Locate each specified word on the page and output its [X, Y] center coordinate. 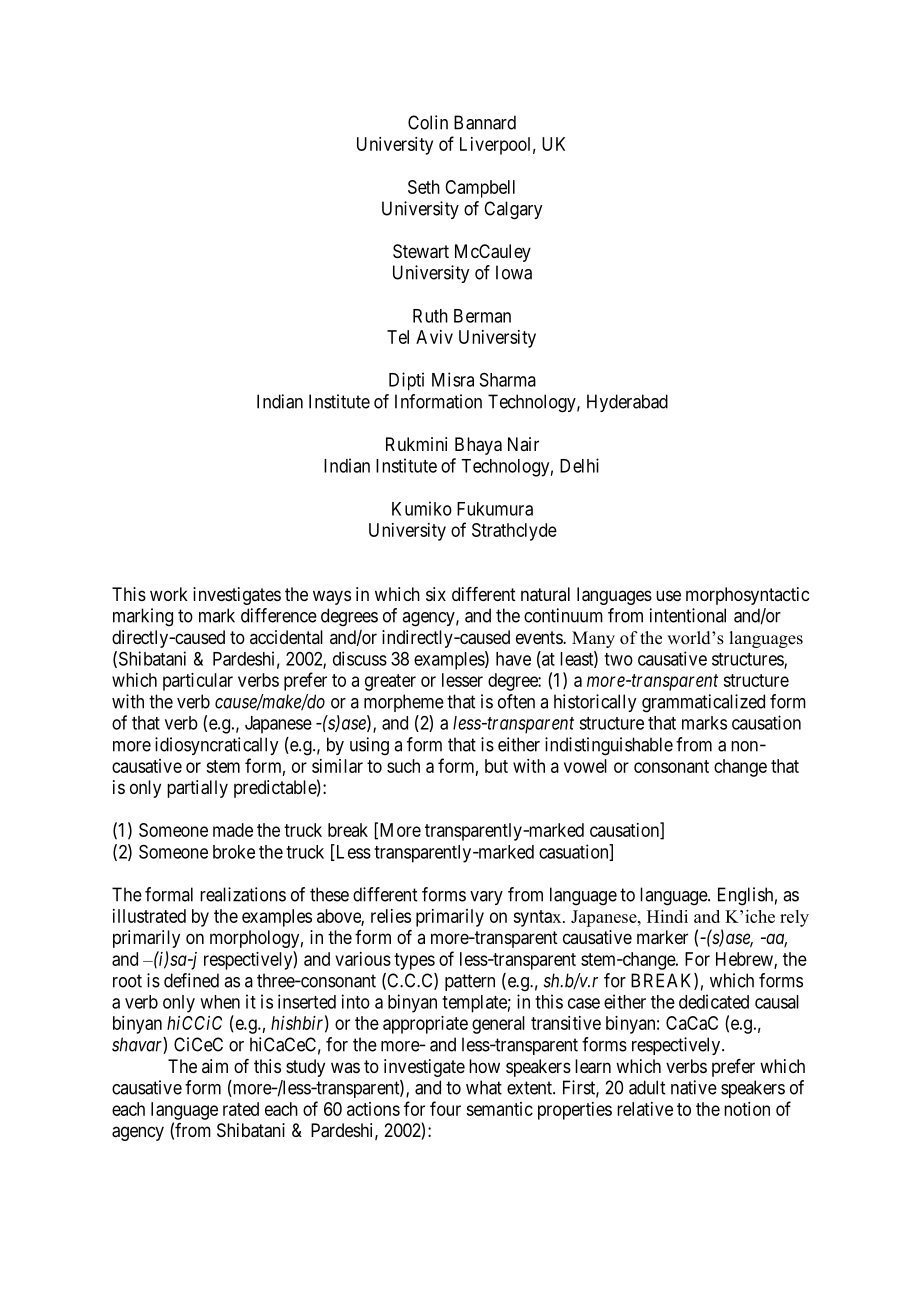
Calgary [513, 210]
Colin [428, 122]
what [484, 1087]
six [436, 594]
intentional [688, 615]
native [694, 1087]
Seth [424, 187]
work [169, 594]
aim [215, 1066]
